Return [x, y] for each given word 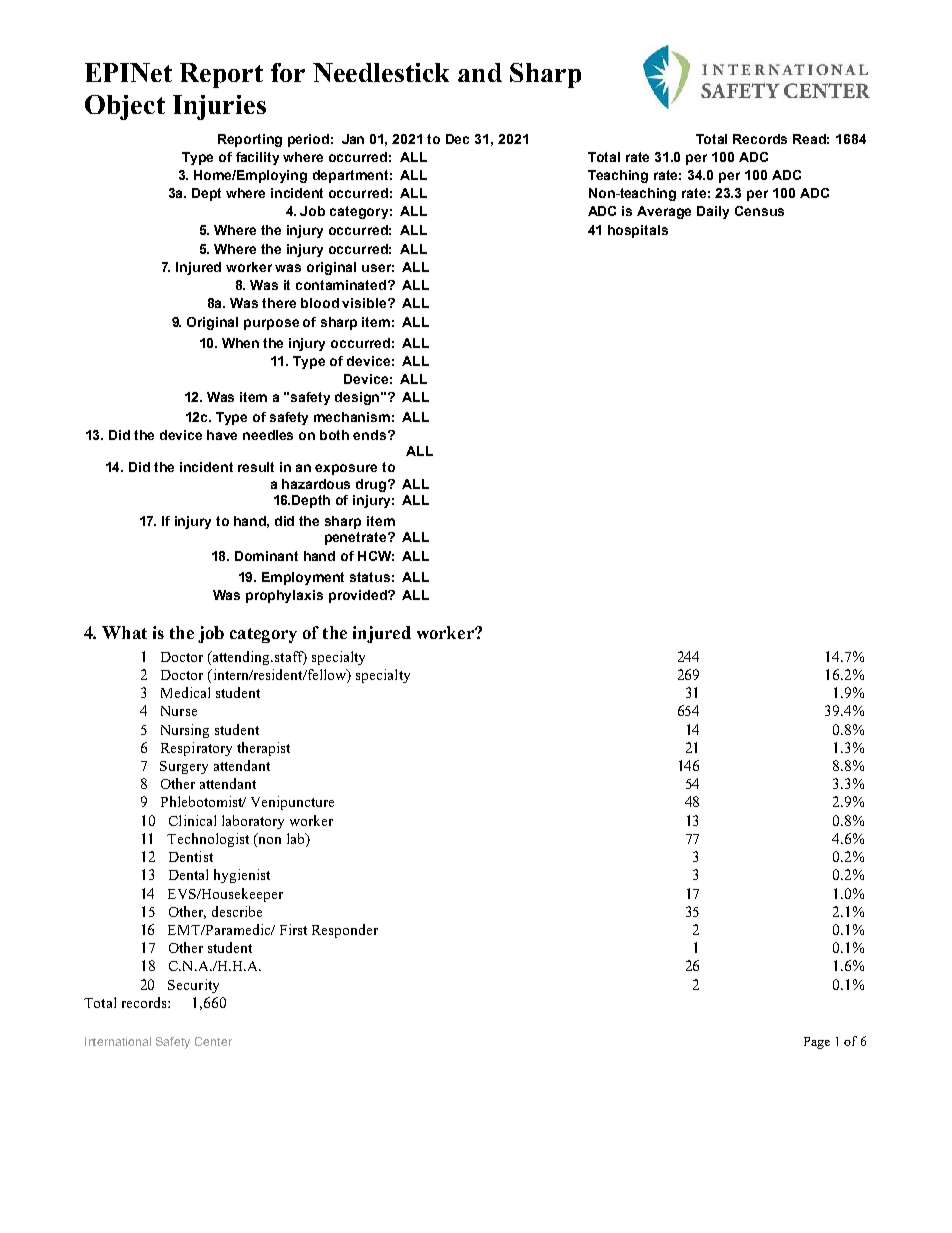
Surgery [184, 767]
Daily [713, 212]
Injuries [219, 107]
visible [365, 303]
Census [759, 211]
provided [359, 596]
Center [213, 1041]
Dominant [266, 556]
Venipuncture [292, 803]
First [293, 929]
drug [372, 485]
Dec [457, 139]
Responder [345, 931]
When [240, 343]
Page [817, 1043]
